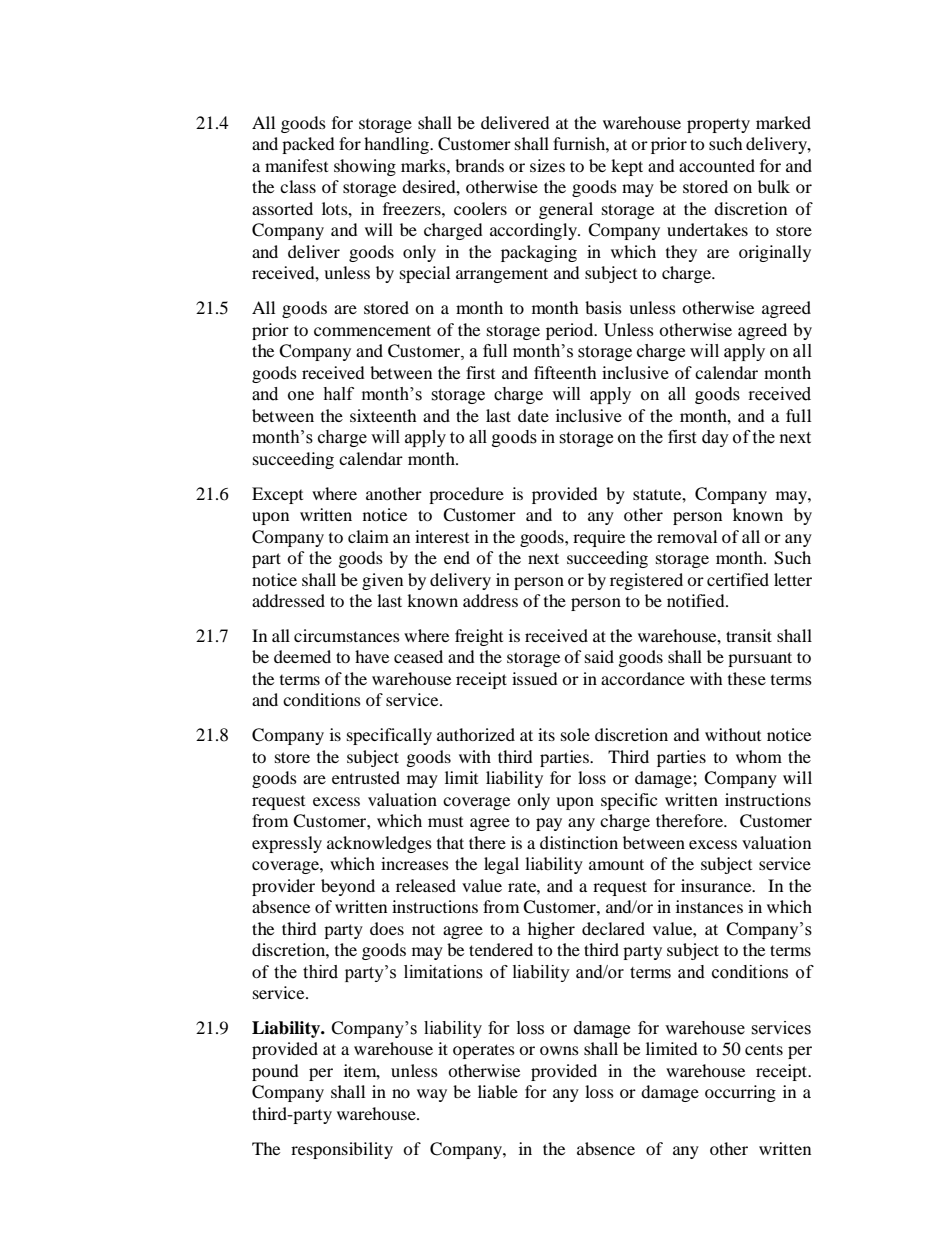  Describe the element at coordinates (342, 1150) in the page. I see `responsibility` at that location.
